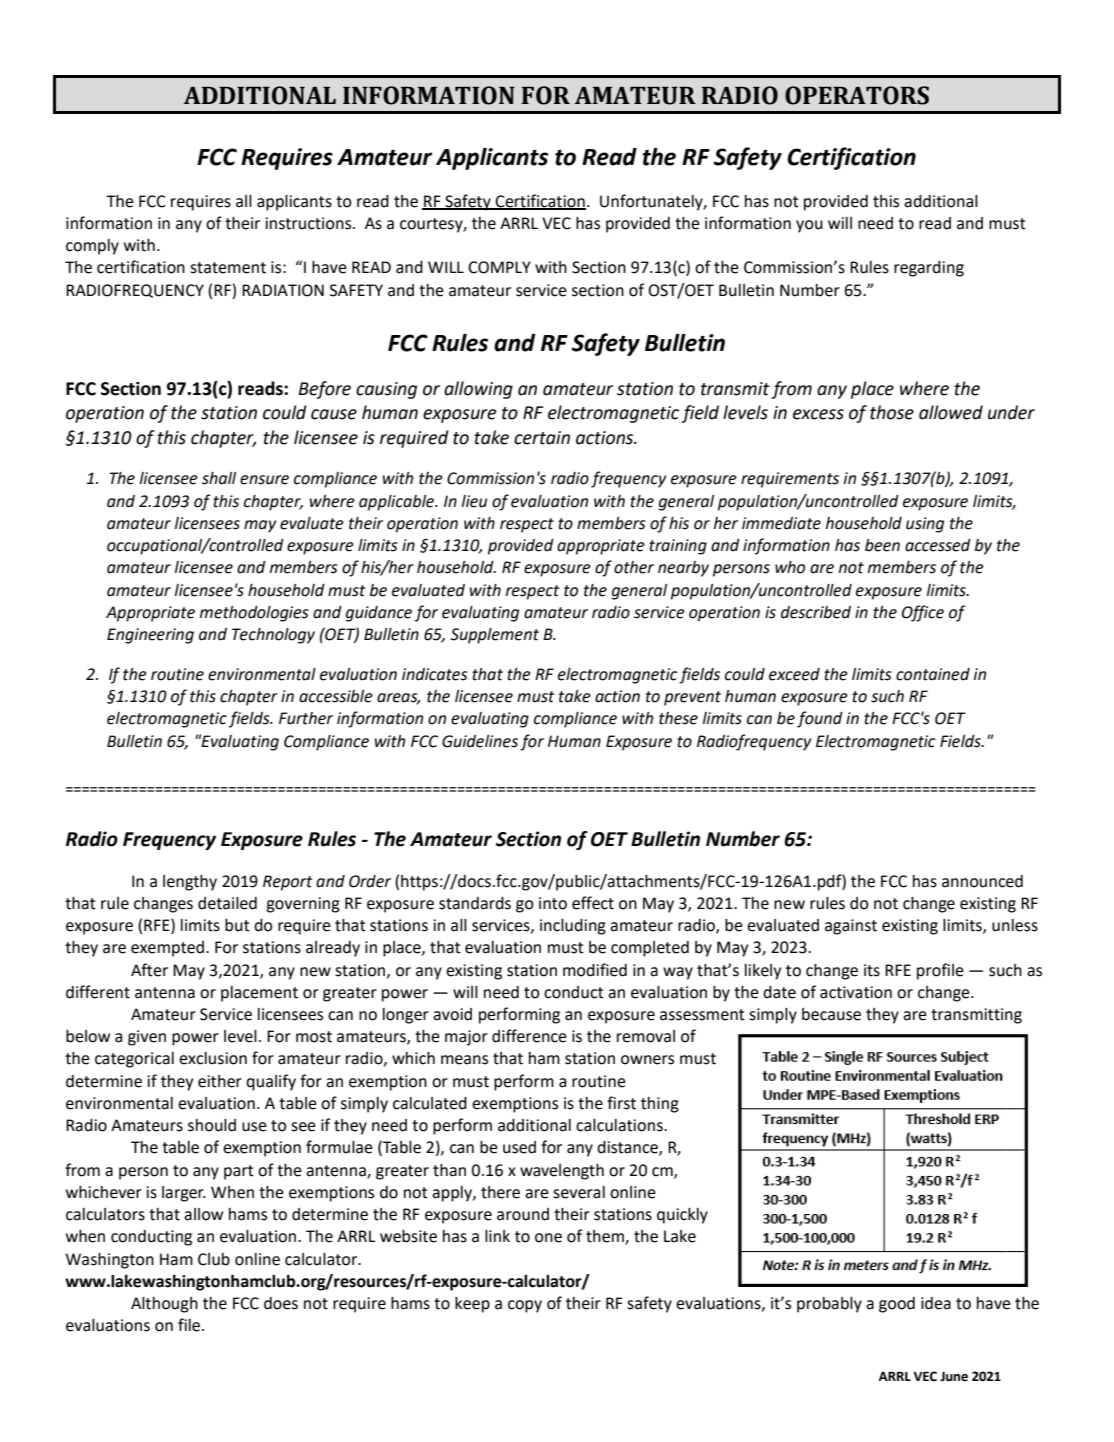  I want to click on instructions, so click(309, 223).
